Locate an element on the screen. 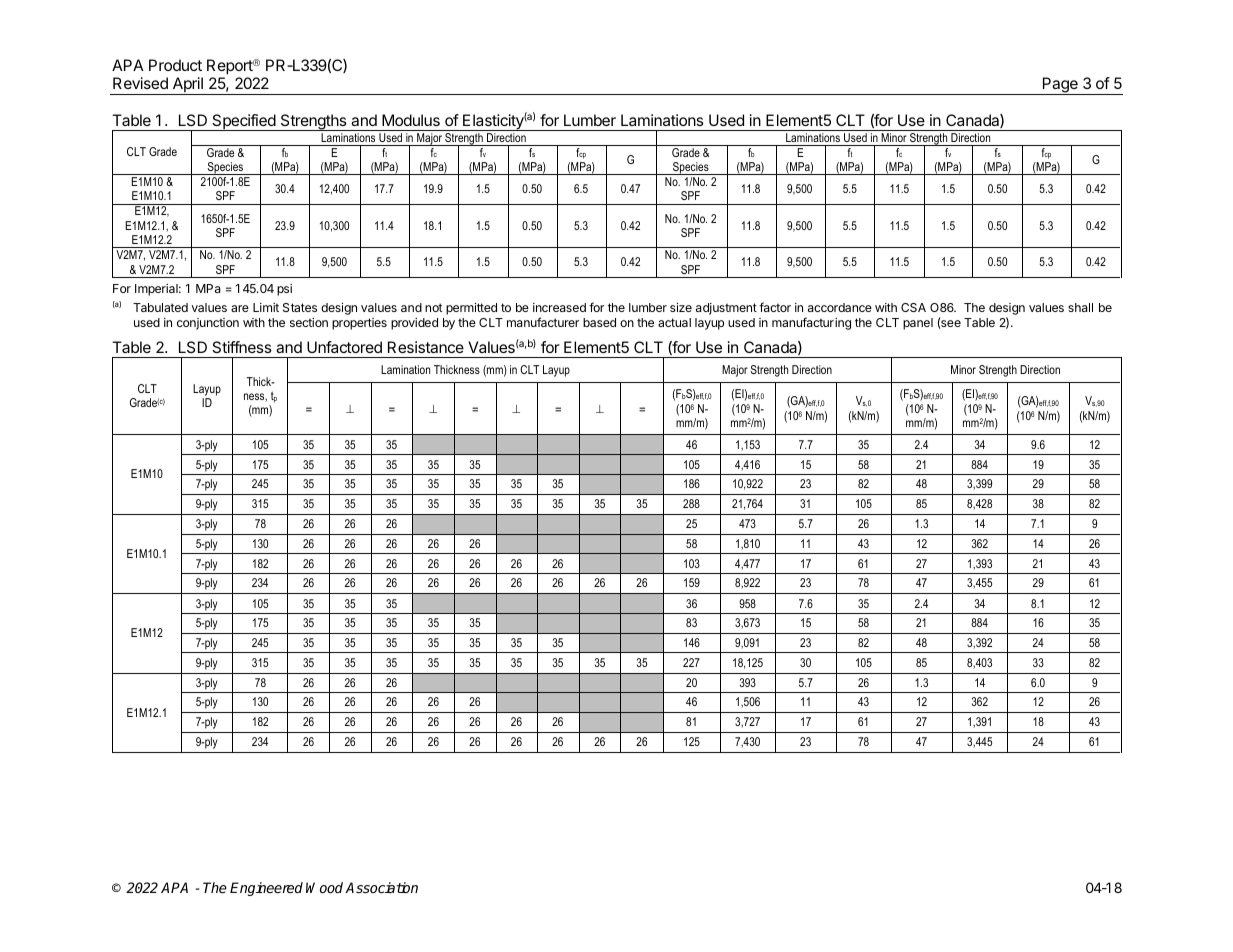 The height and width of the screenshot is (952, 1233). actual is located at coordinates (674, 322).
